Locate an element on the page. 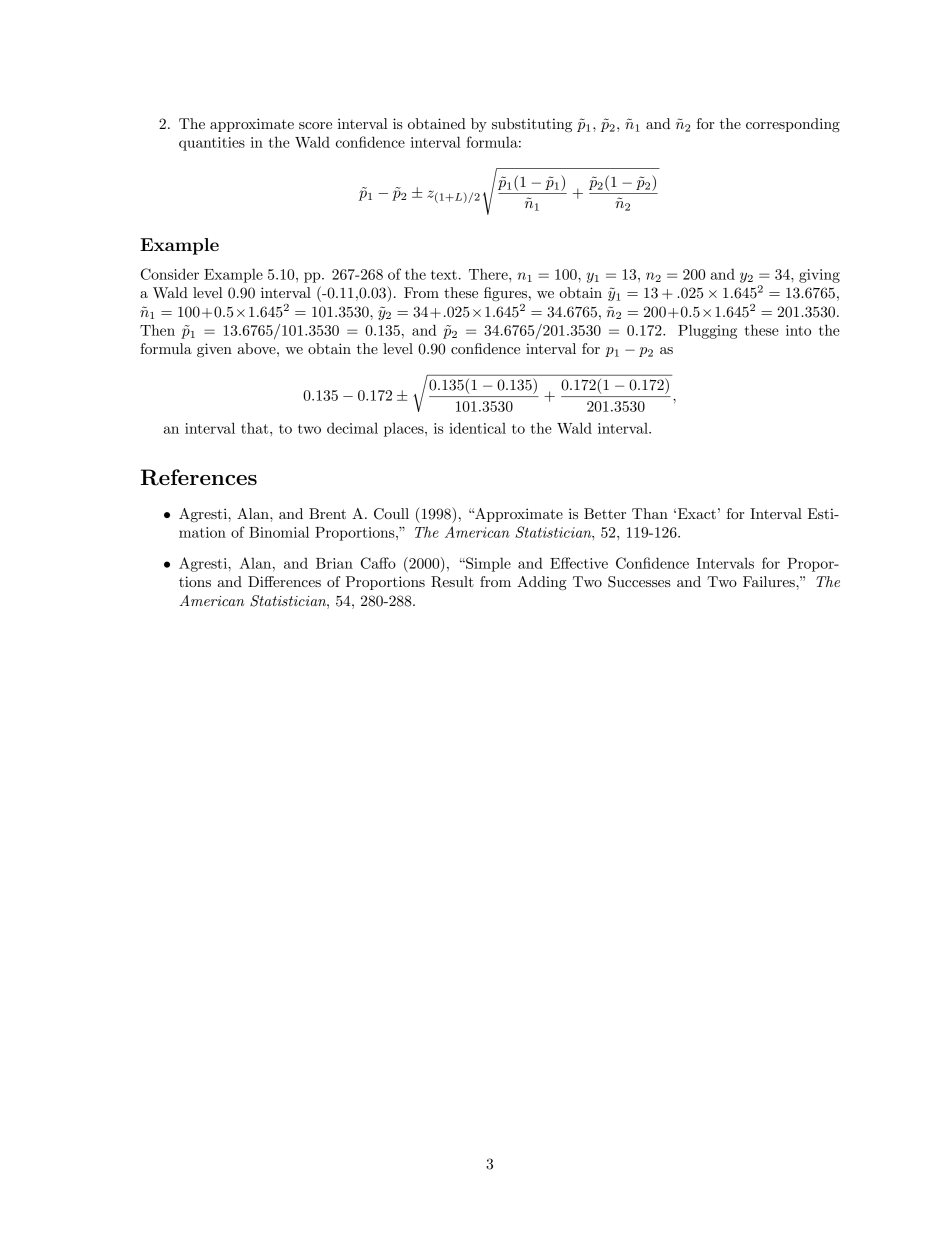 This image has height=1233, width=952. Differences is located at coordinates (284, 581).
